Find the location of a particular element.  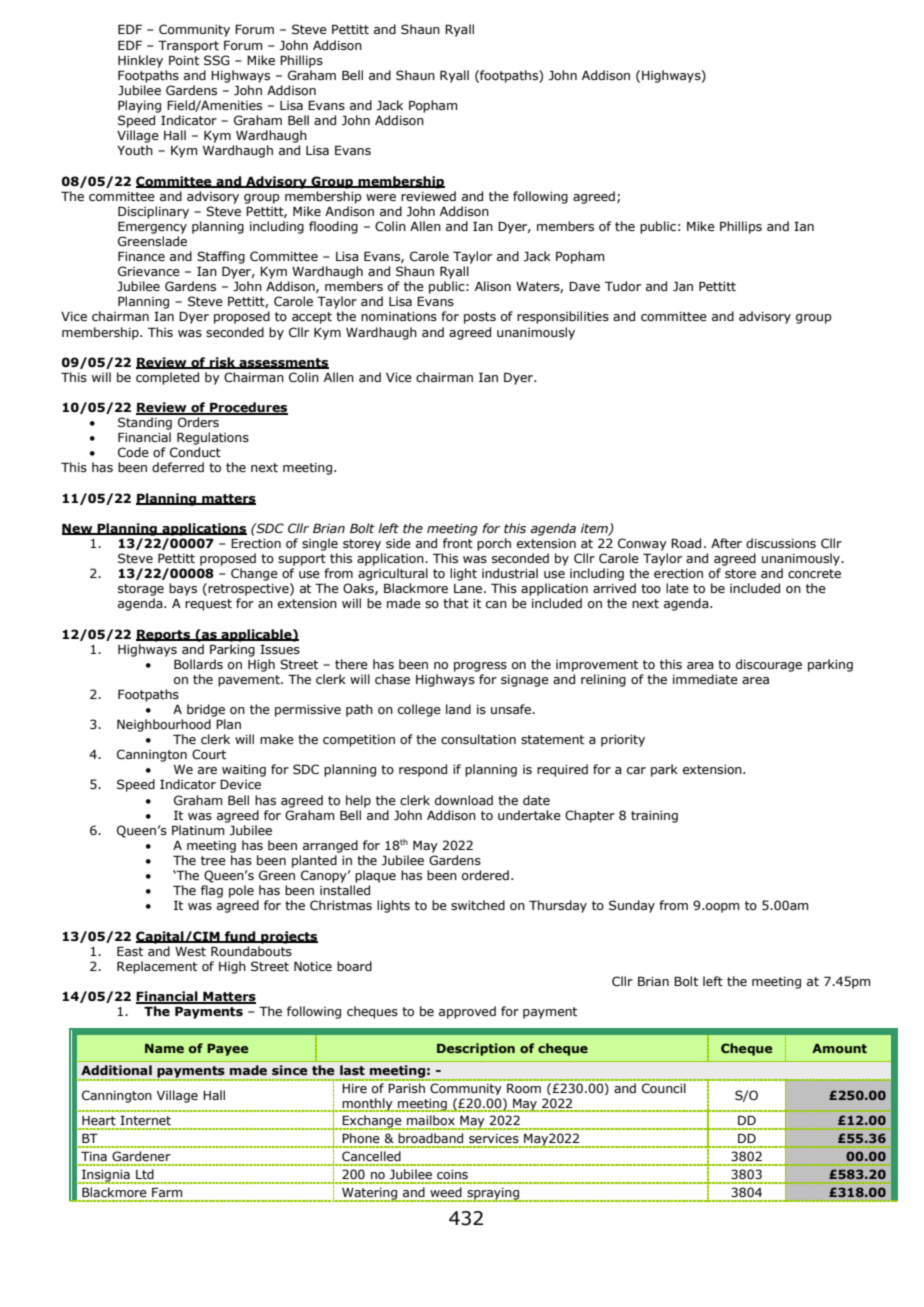

flag is located at coordinates (212, 891).
